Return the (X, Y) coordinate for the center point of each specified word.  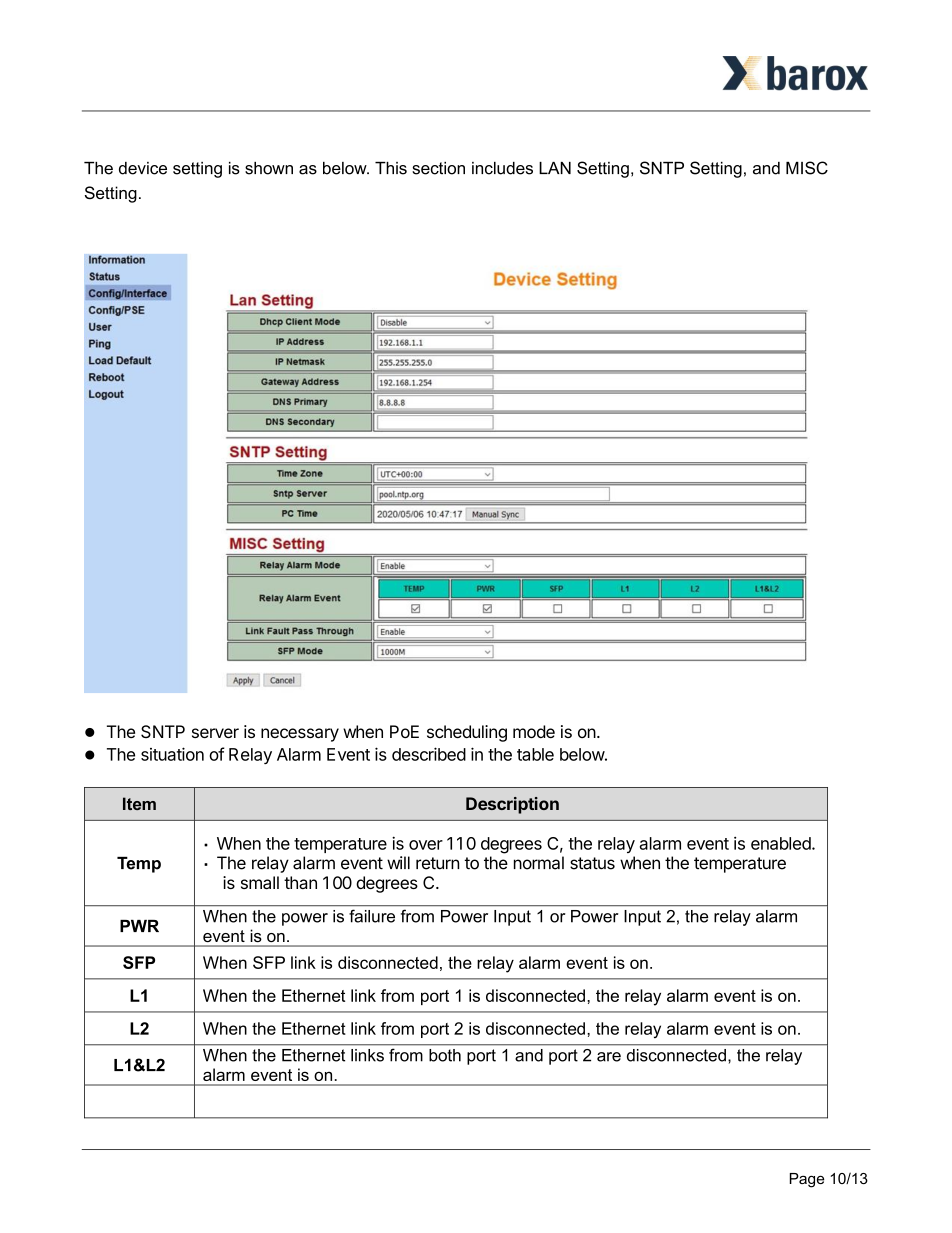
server (215, 733)
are (609, 1057)
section (438, 168)
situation (172, 754)
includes (502, 168)
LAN (555, 168)
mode (534, 731)
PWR (139, 926)
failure (372, 916)
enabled (782, 843)
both (445, 1055)
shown (269, 168)
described (429, 754)
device (143, 168)
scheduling (467, 733)
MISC (807, 168)
